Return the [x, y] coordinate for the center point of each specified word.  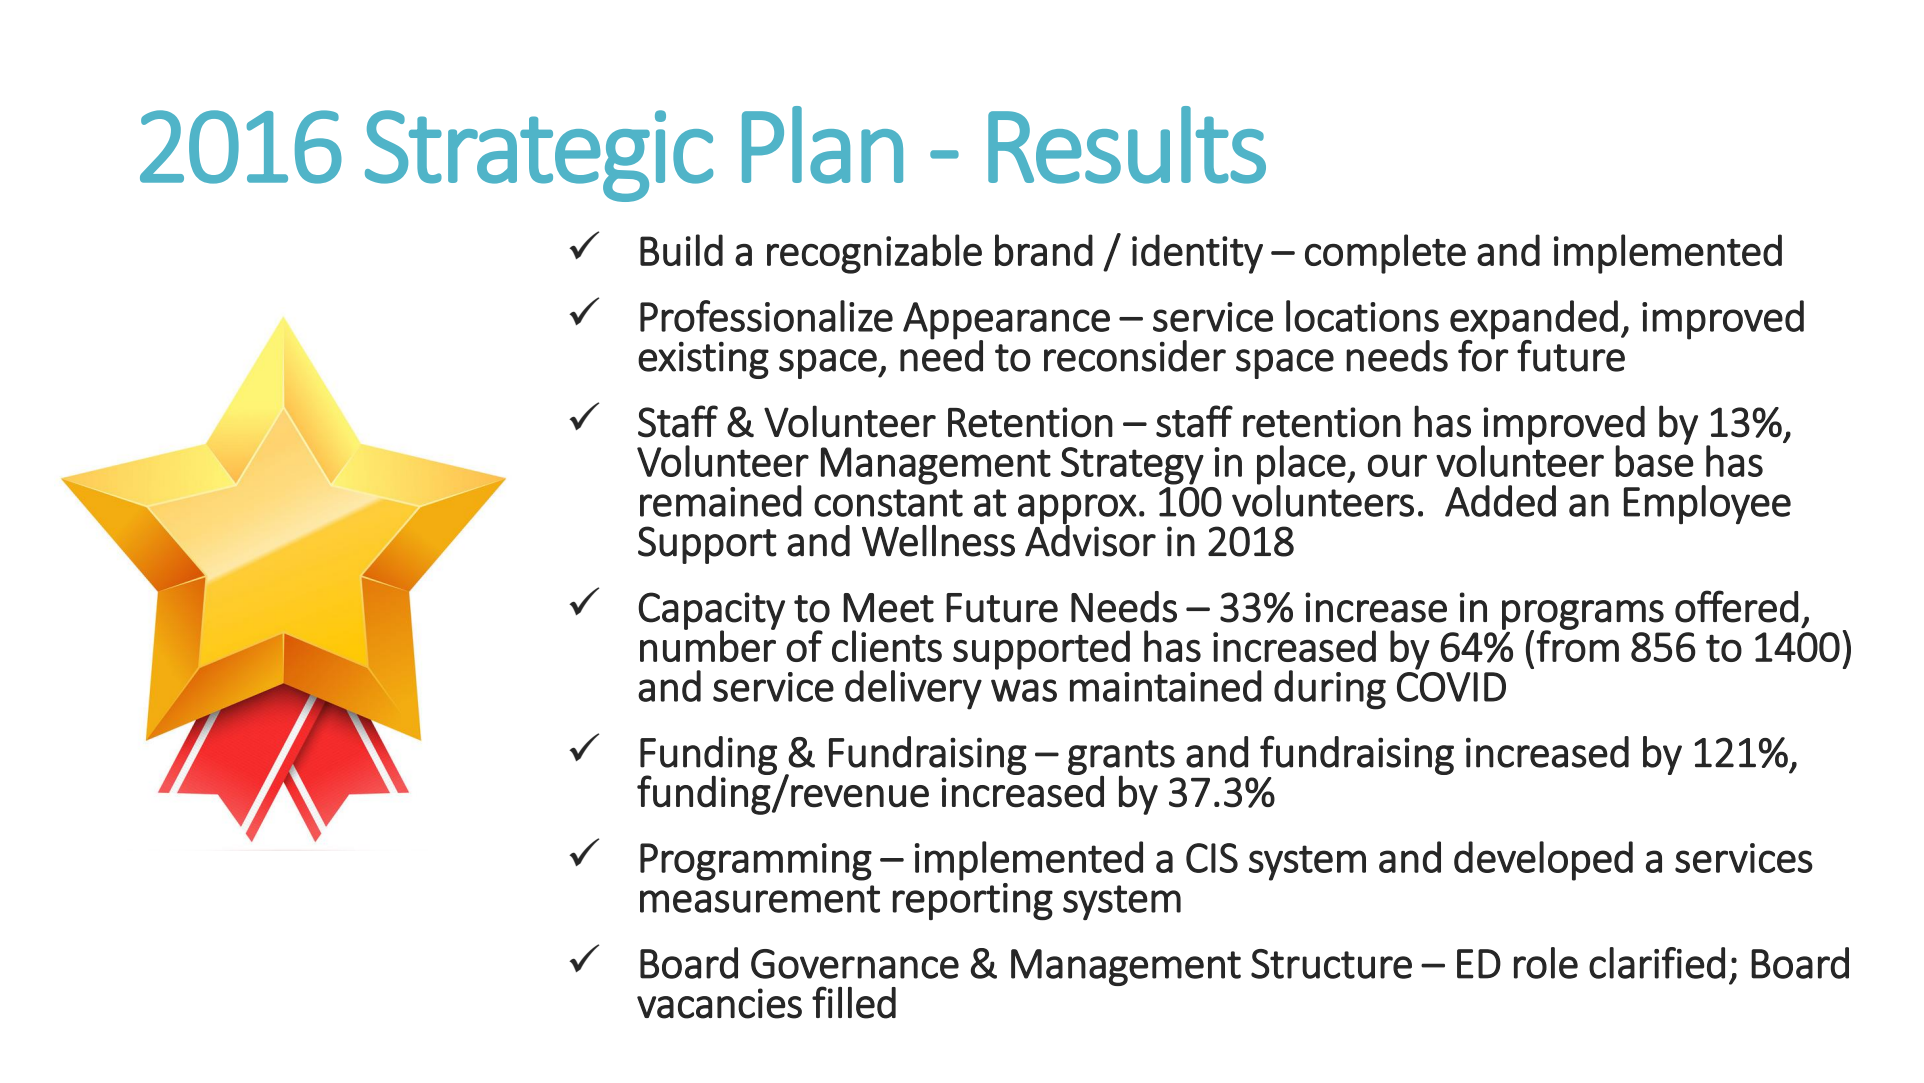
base [1654, 460]
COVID [1451, 687]
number [708, 645]
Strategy [1132, 466]
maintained [1166, 686]
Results [1127, 145]
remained [721, 501]
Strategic [539, 156]
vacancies [719, 1003]
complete [1385, 254]
